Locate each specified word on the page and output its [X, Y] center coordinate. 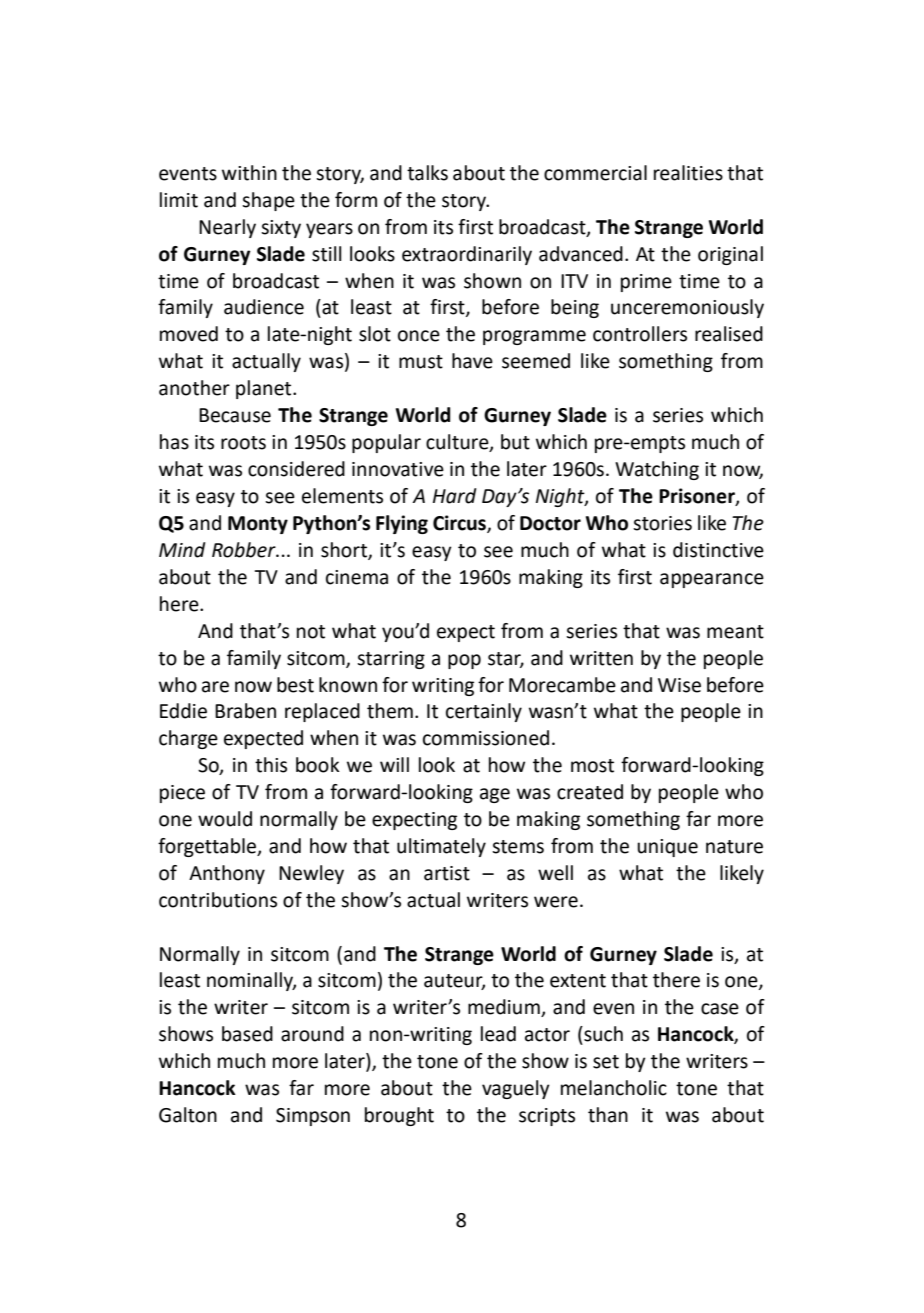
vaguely [516, 1089]
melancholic [614, 1088]
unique [667, 848]
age [495, 795]
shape [268, 201]
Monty [258, 525]
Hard [455, 496]
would [225, 819]
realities [688, 173]
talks [427, 173]
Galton [188, 1115]
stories [662, 523]
